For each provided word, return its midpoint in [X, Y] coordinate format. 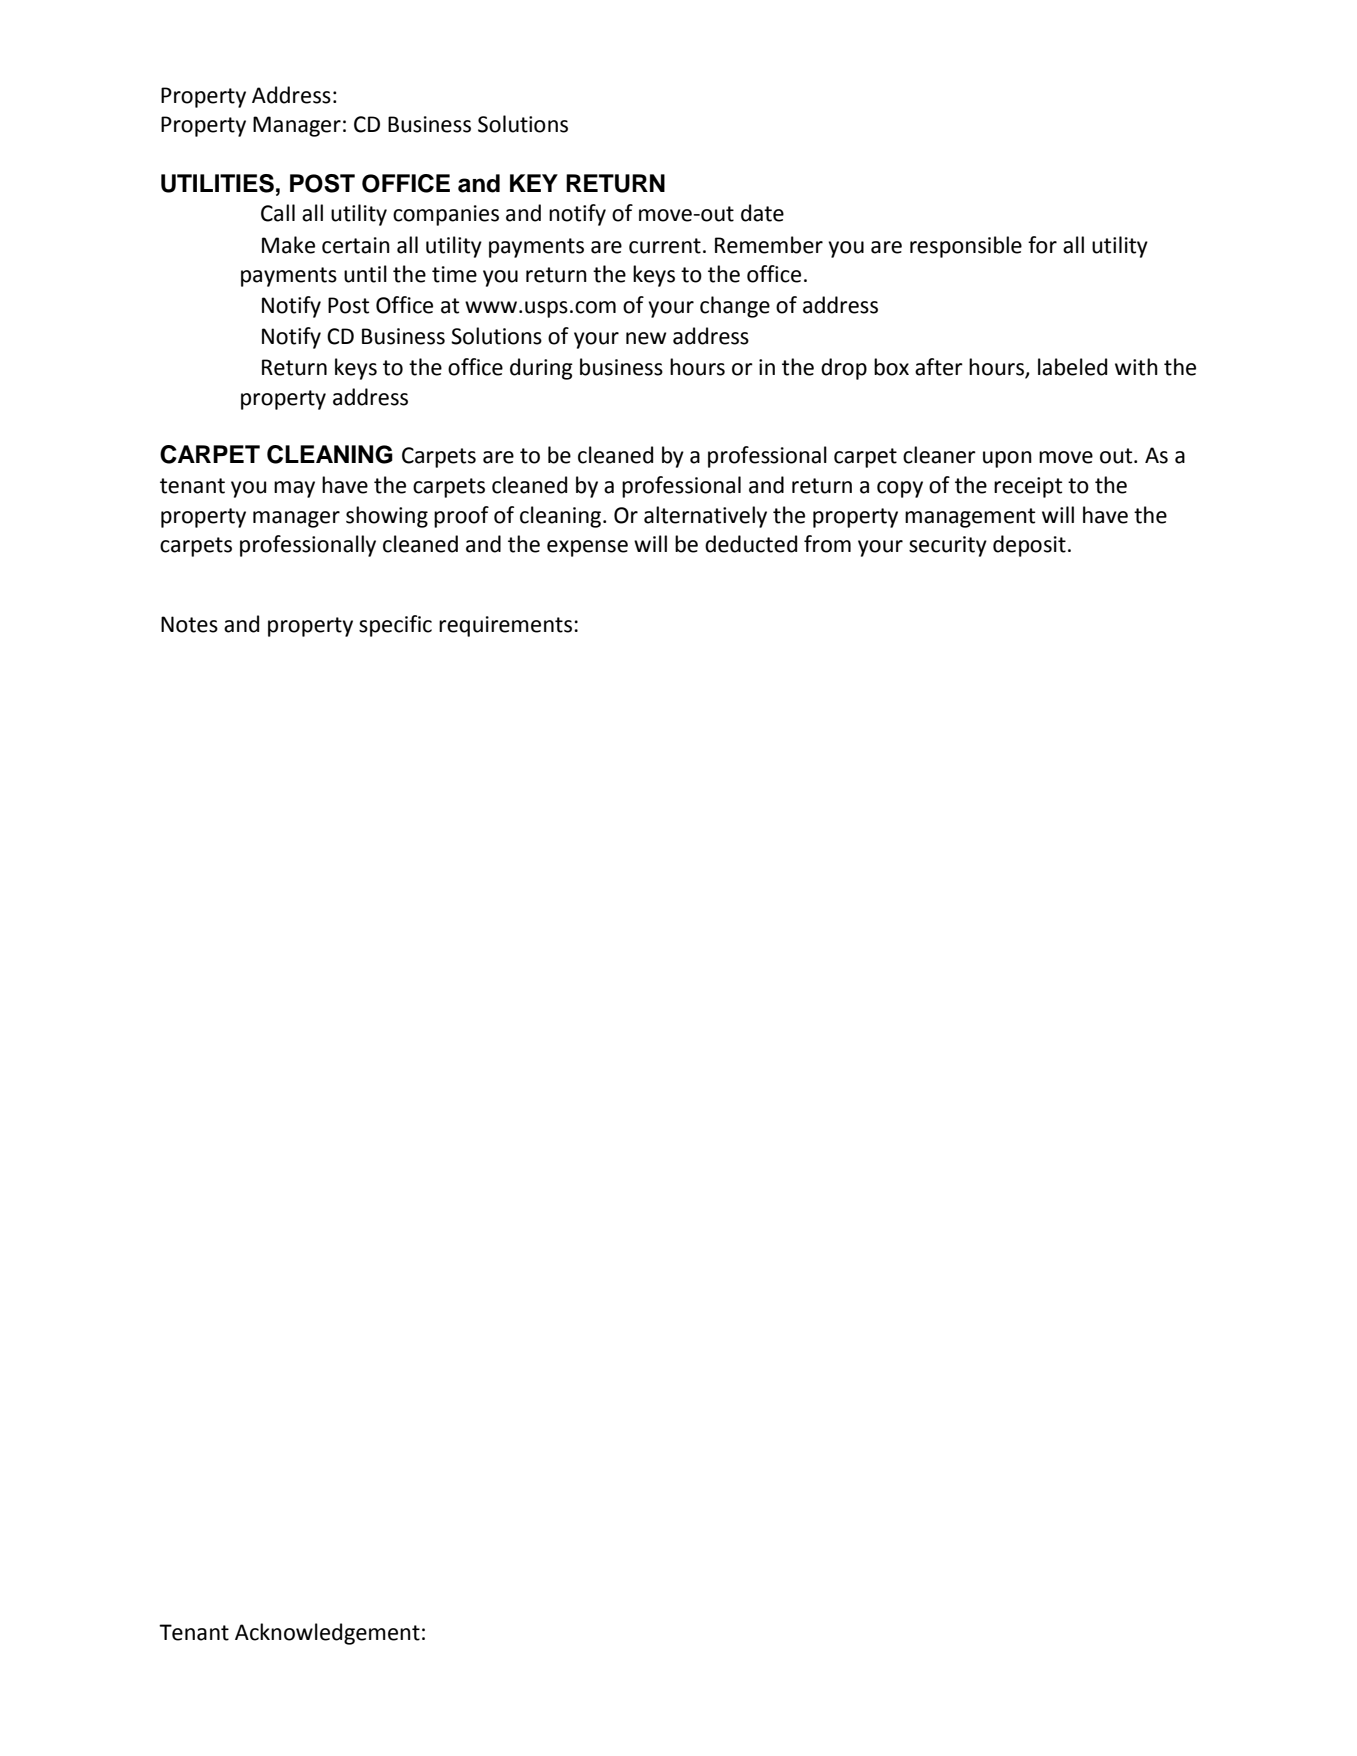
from [827, 544]
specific [395, 626]
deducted [751, 544]
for [1042, 245]
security [948, 546]
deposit [1029, 546]
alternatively [705, 517]
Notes [189, 624]
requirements [505, 626]
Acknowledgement [327, 1634]
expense [587, 548]
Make [288, 245]
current [665, 246]
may [294, 489]
